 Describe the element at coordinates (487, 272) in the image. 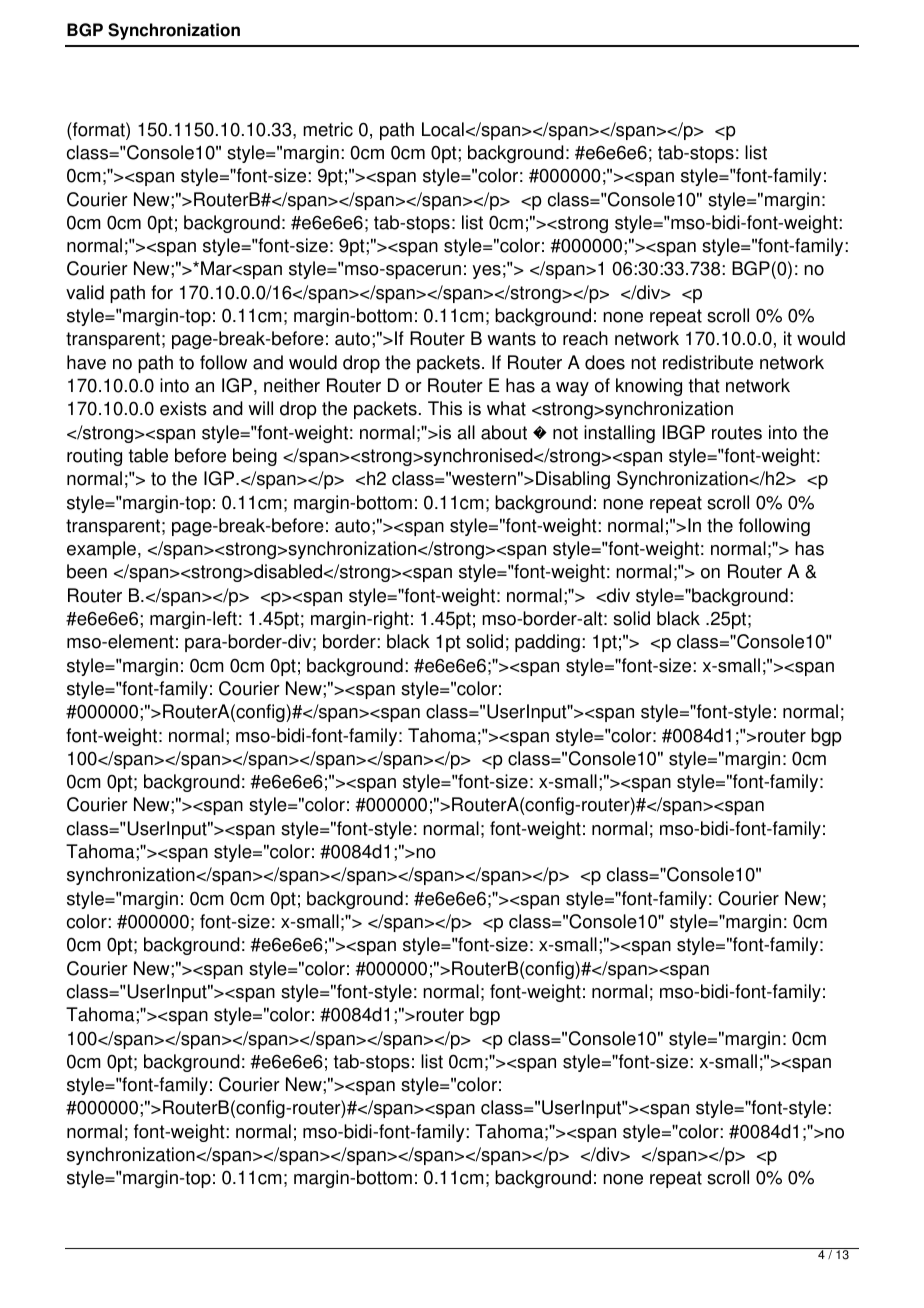

I see `yes` at that location.
